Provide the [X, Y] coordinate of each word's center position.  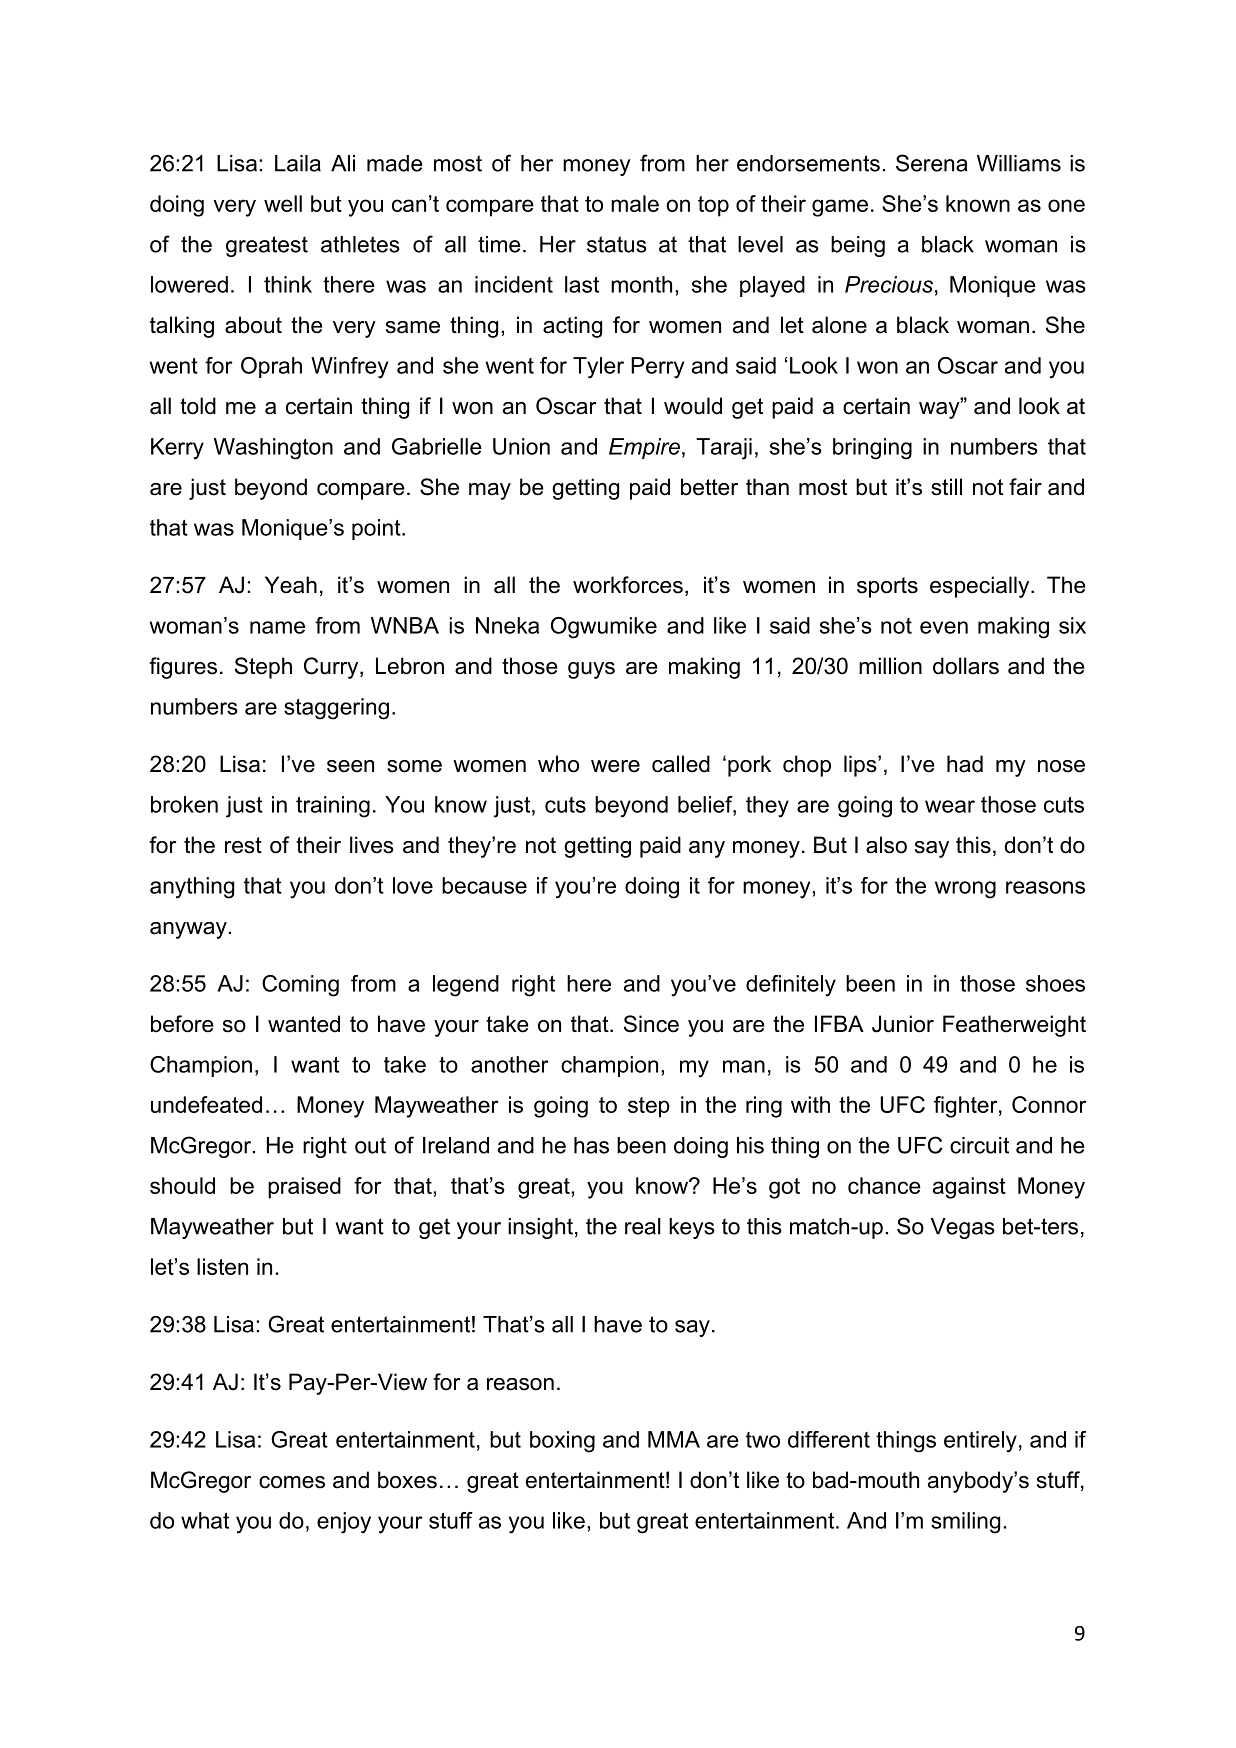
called [681, 764]
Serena [932, 163]
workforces [628, 585]
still [946, 487]
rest [243, 845]
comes [292, 1482]
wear [950, 806]
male [635, 203]
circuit [979, 1145]
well [283, 203]
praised [304, 1188]
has [591, 1145]
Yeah [291, 585]
